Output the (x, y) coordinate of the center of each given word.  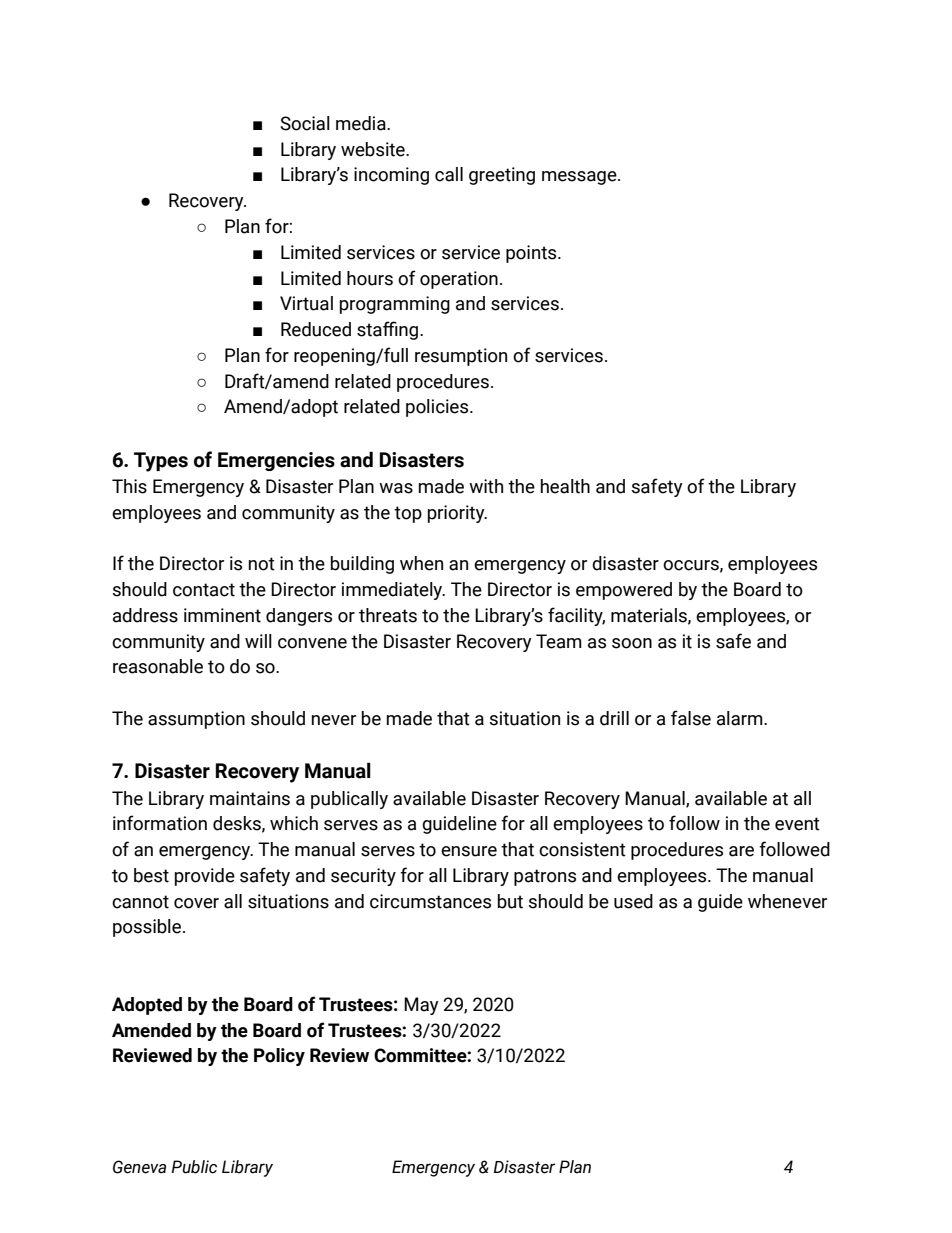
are (741, 851)
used (633, 901)
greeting (502, 176)
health (565, 486)
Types (161, 462)
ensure (469, 851)
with (486, 486)
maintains (250, 798)
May (421, 1006)
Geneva (139, 1167)
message (580, 178)
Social (305, 123)
